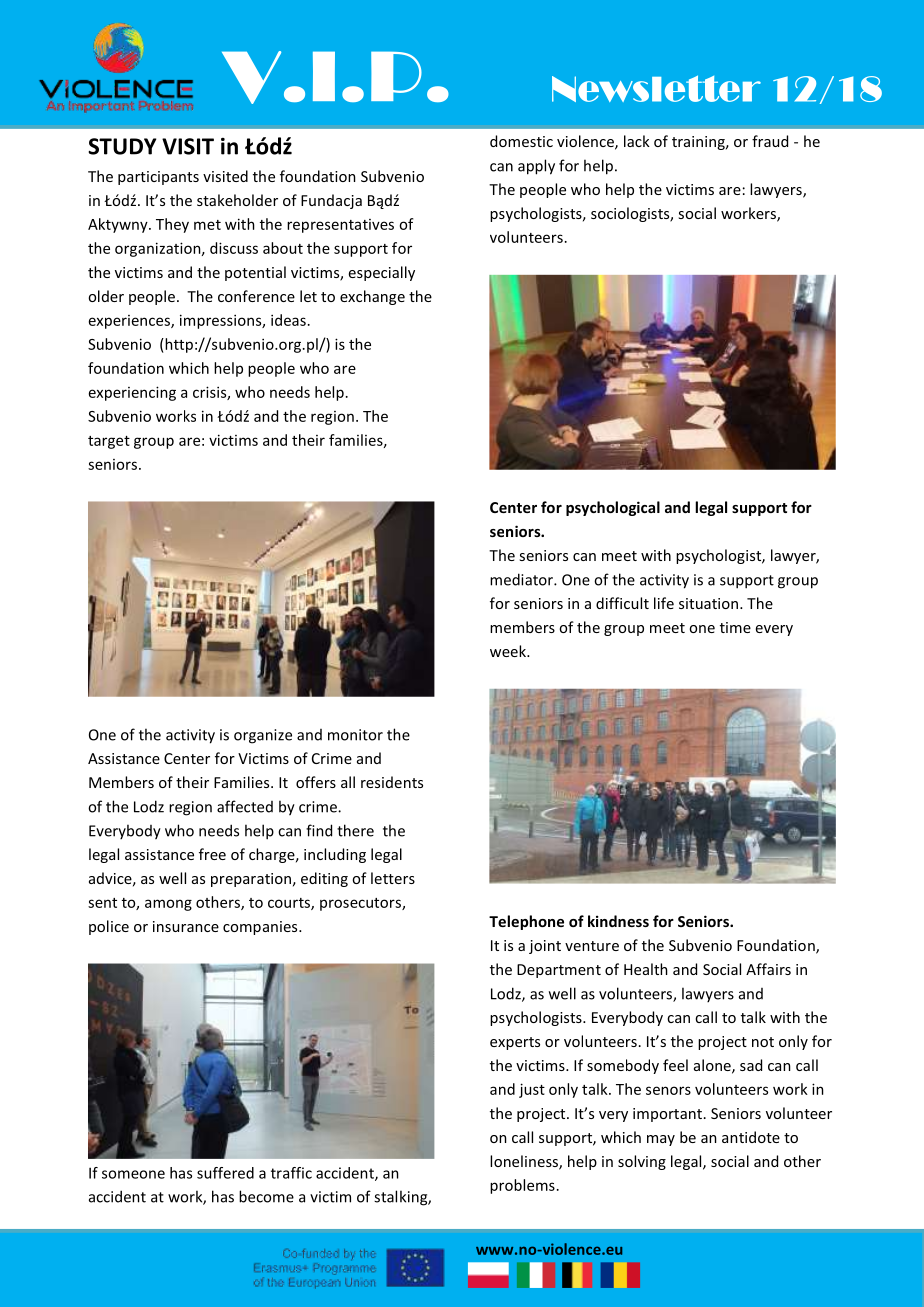 The width and height of the page is (924, 1307). Describe the element at coordinates (735, 627) in the page. I see `time` at that location.
